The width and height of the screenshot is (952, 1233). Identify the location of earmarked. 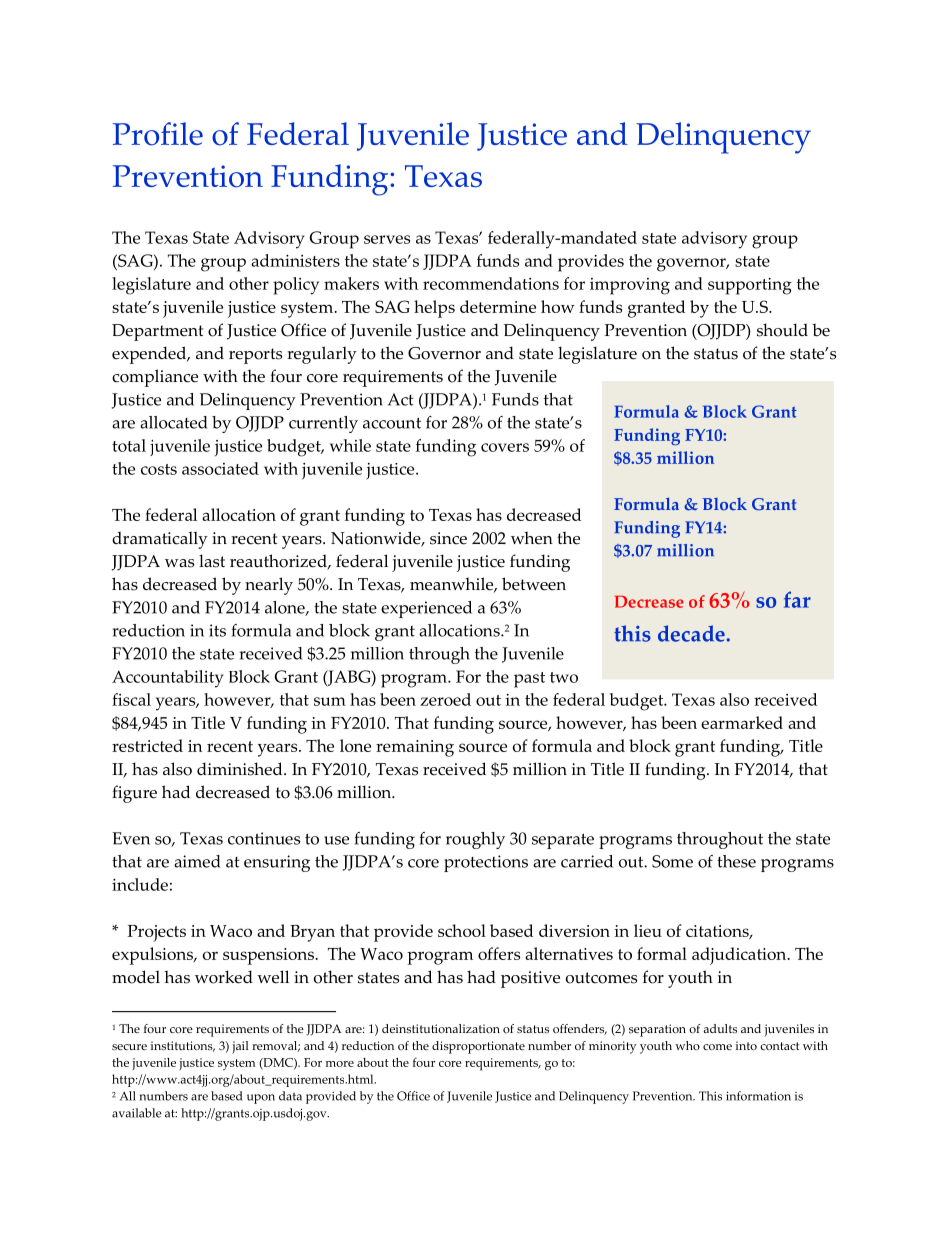
(742, 722).
